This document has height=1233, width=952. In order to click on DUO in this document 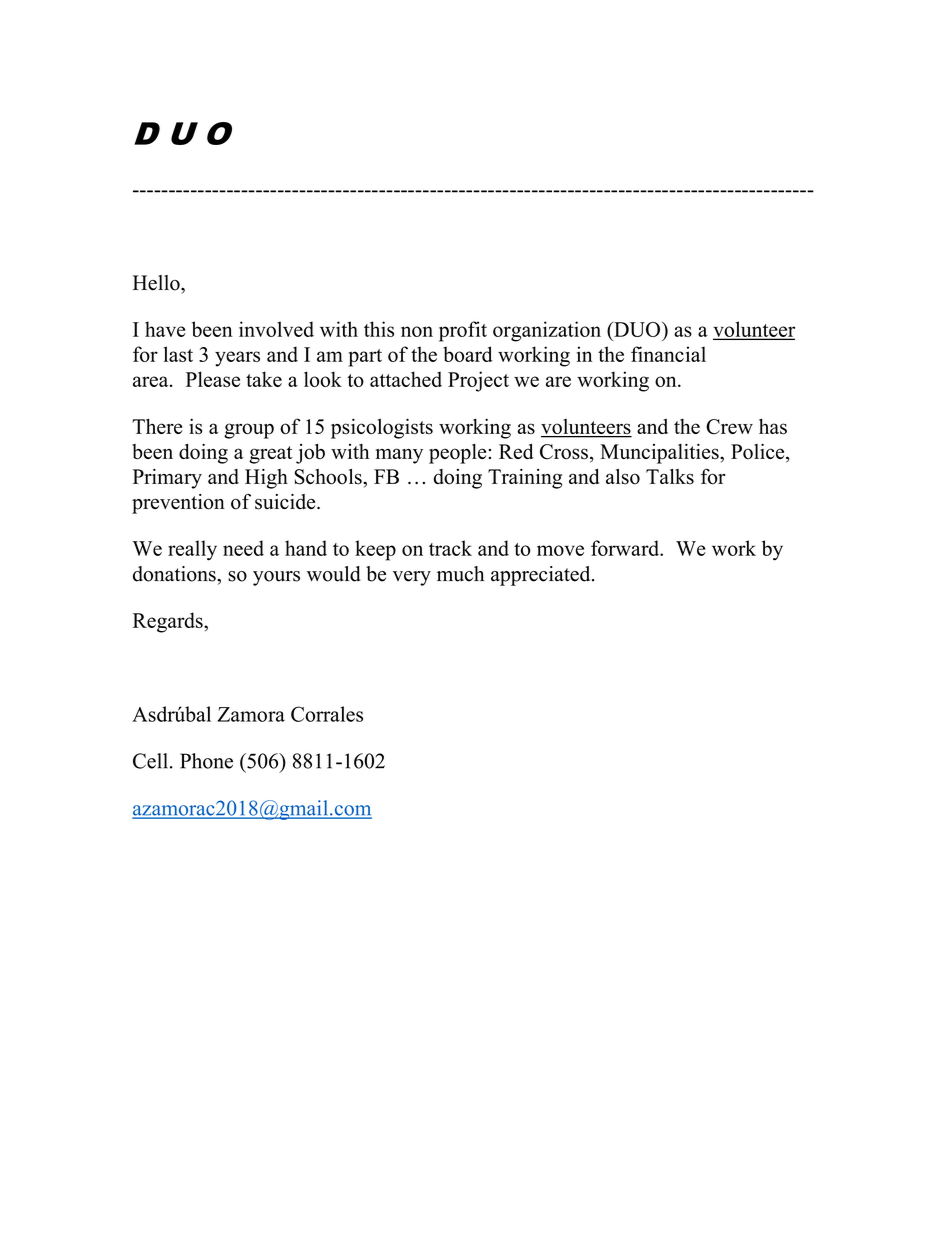, I will do `click(636, 329)`.
